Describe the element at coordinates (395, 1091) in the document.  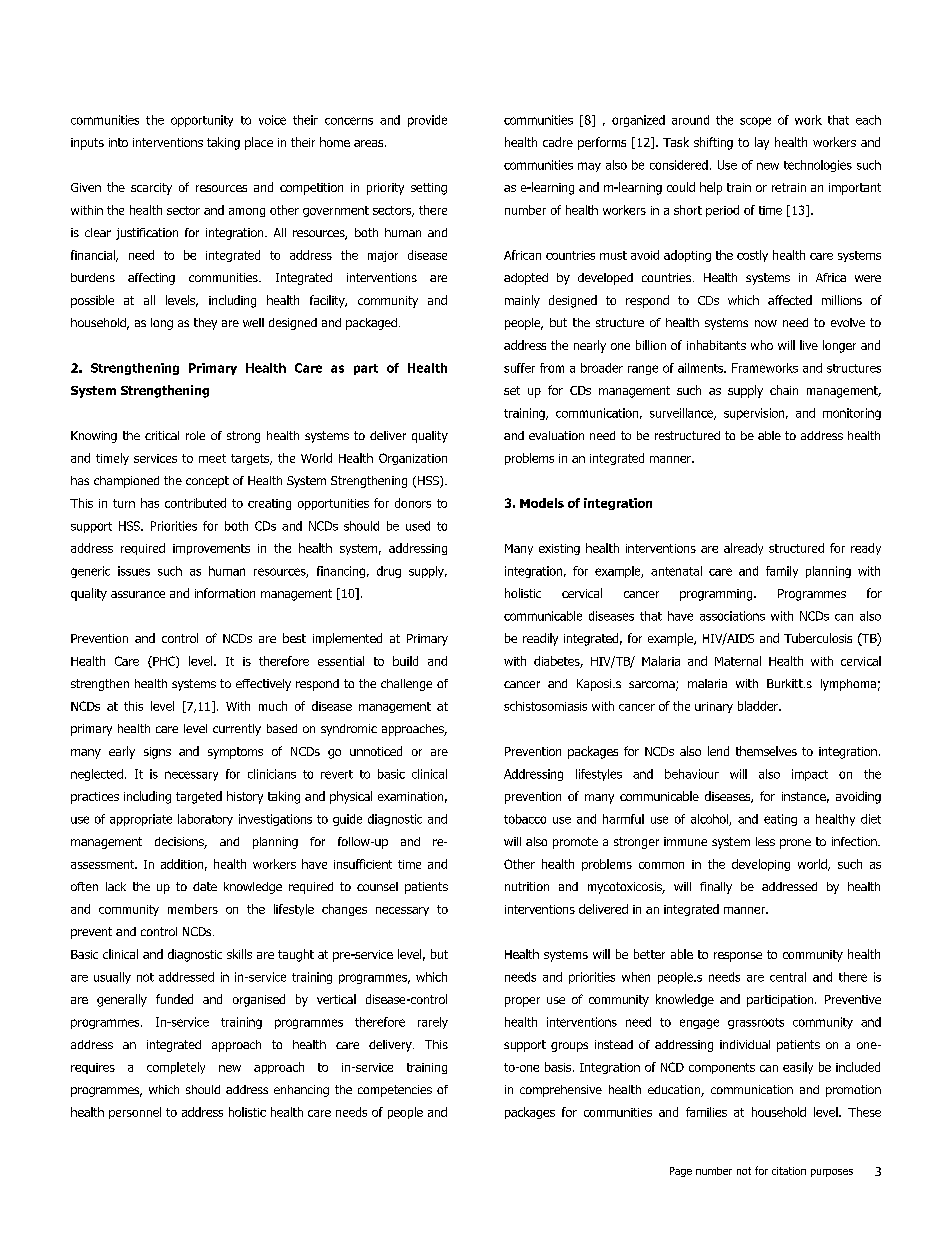
I see `competencies` at that location.
